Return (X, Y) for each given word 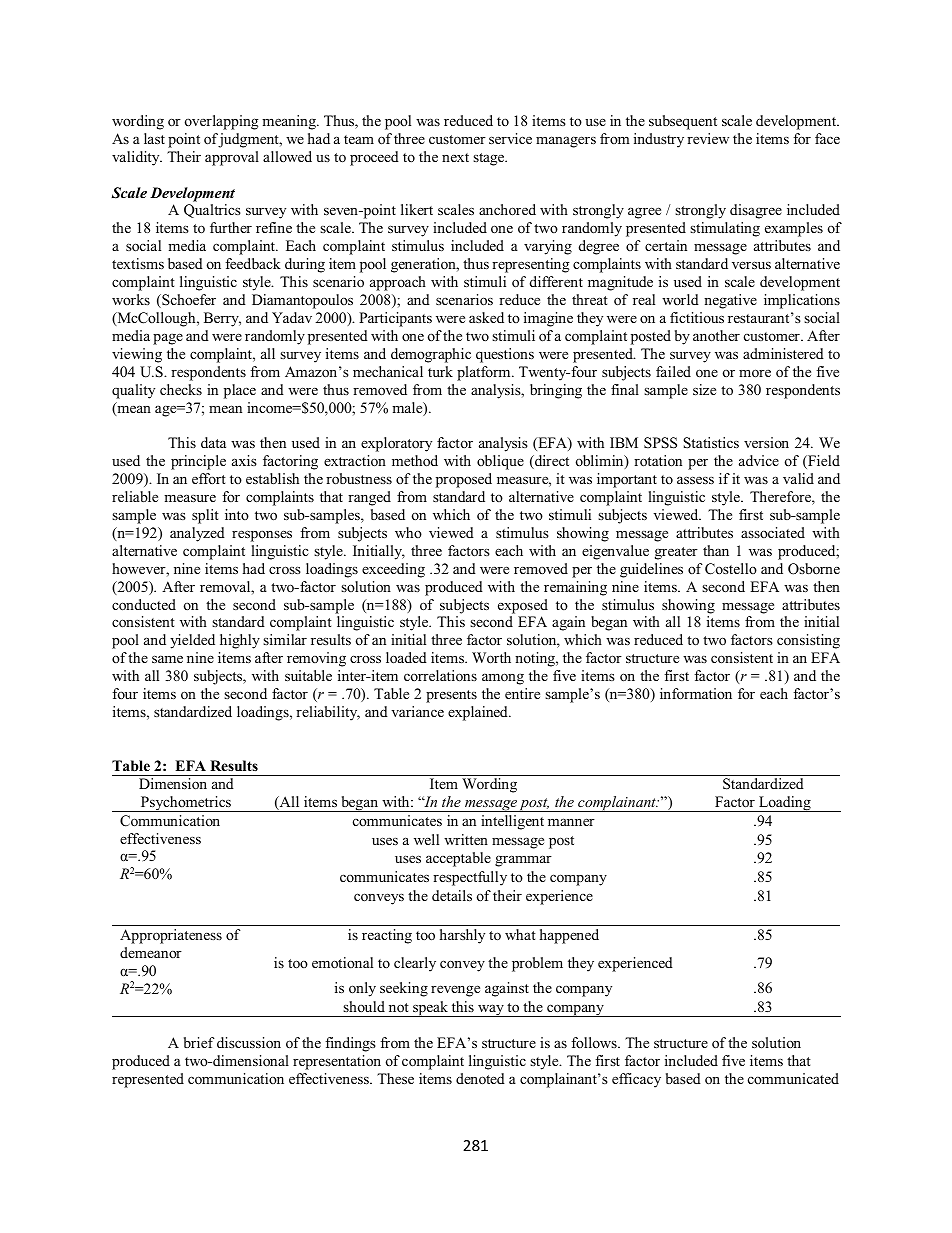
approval (232, 158)
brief (199, 1042)
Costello (731, 569)
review (708, 138)
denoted (480, 1078)
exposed (523, 606)
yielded (192, 641)
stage (490, 159)
